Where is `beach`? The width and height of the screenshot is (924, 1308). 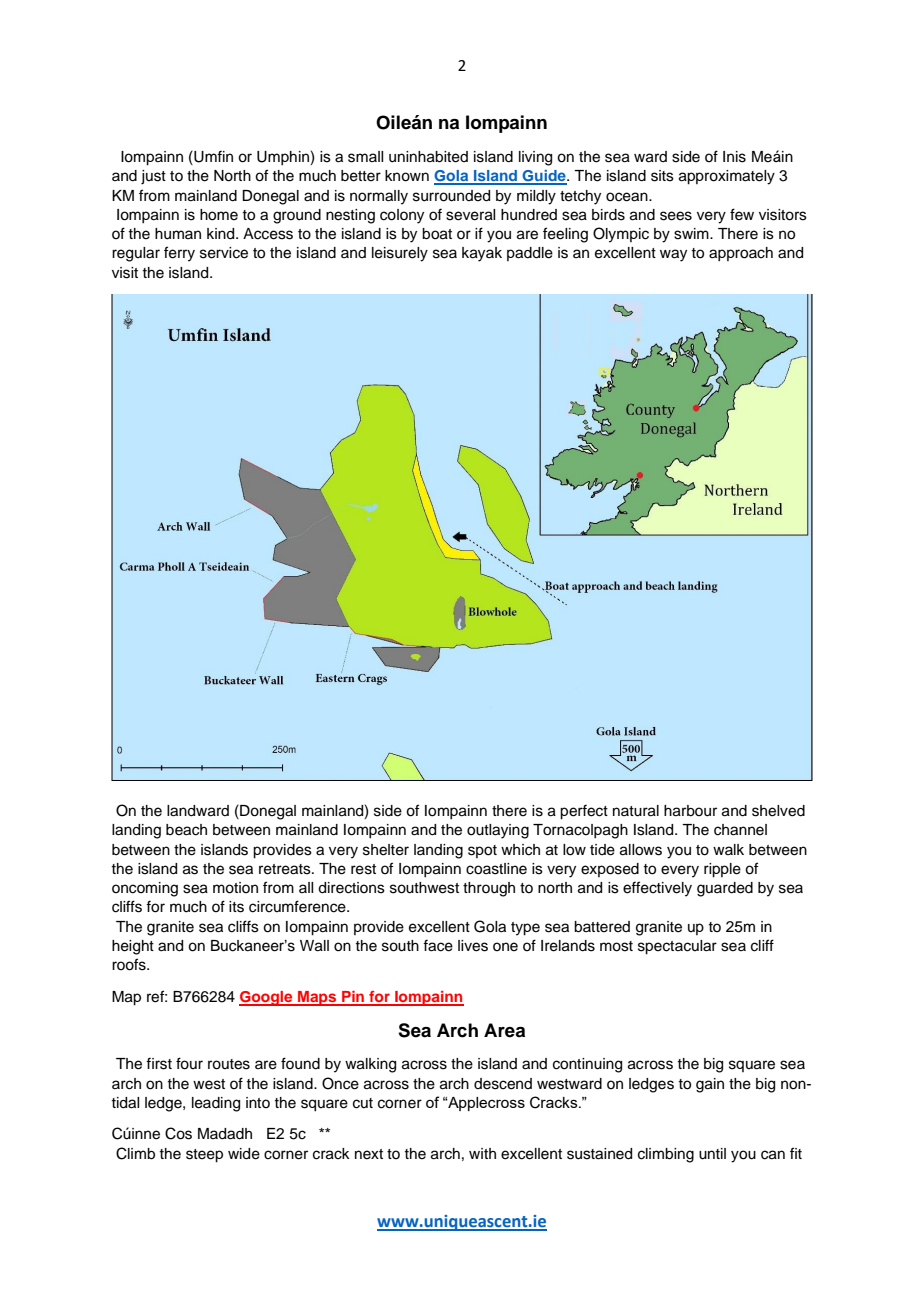
beach is located at coordinates (186, 830).
